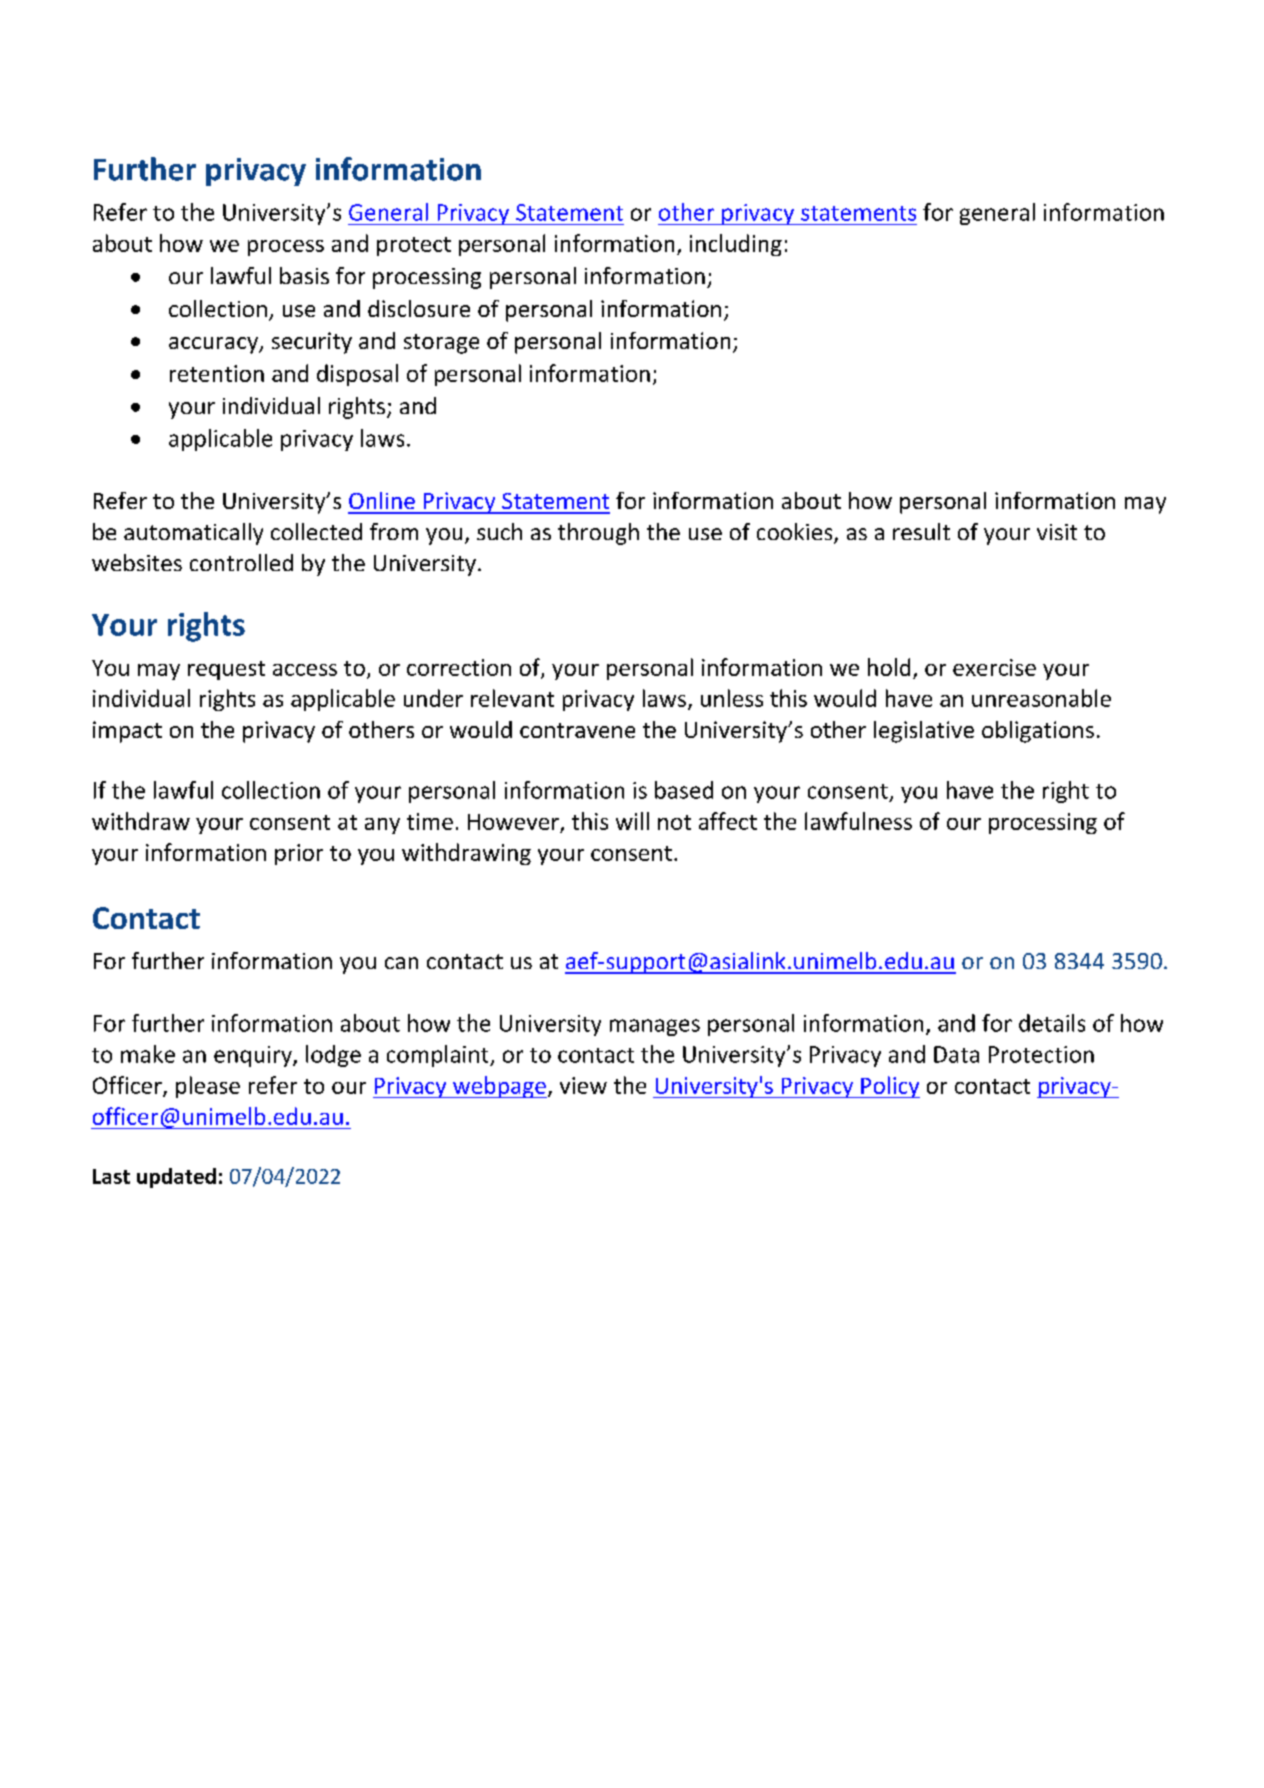  I want to click on updated, so click(176, 1178).
